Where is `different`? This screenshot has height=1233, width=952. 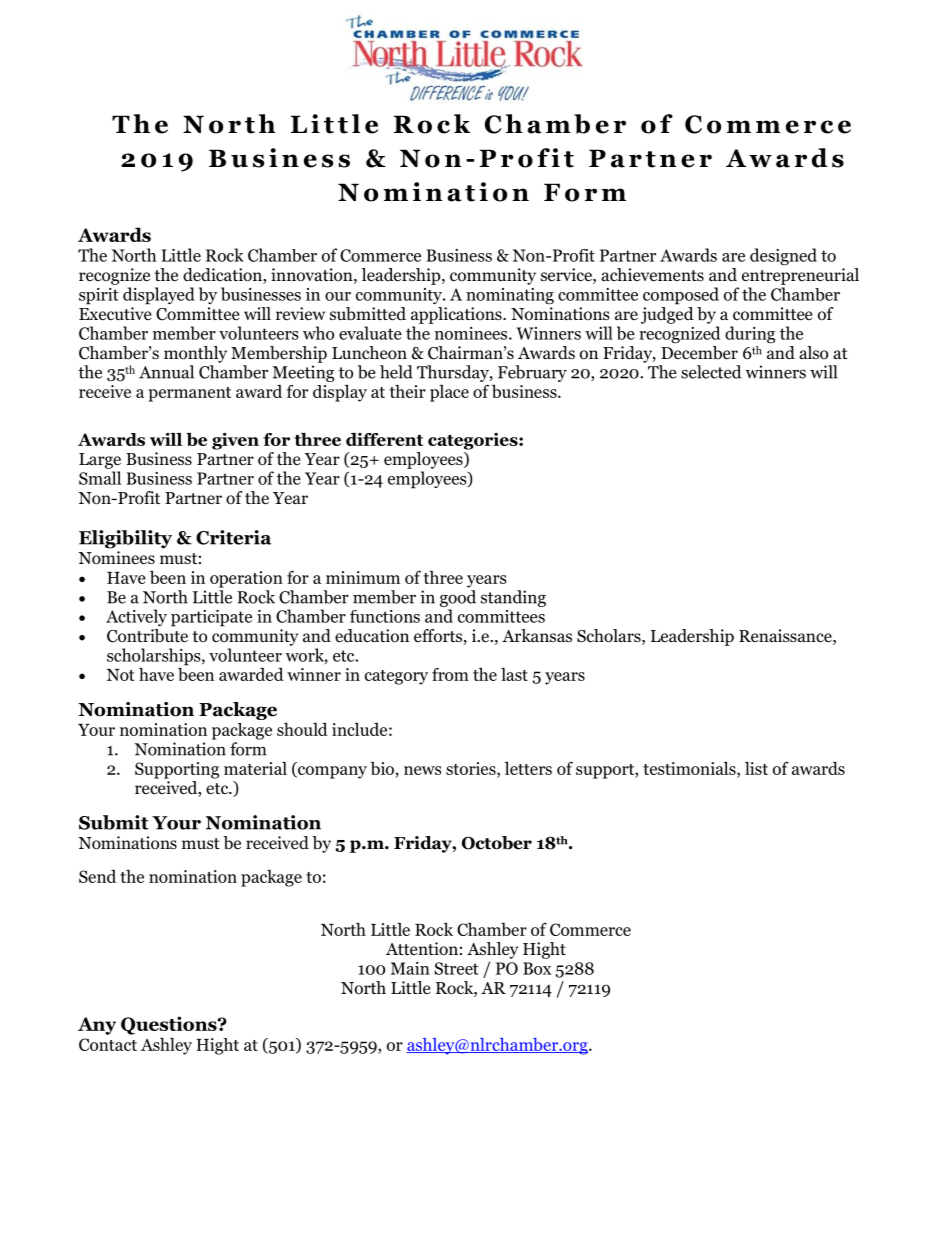 different is located at coordinates (384, 439).
